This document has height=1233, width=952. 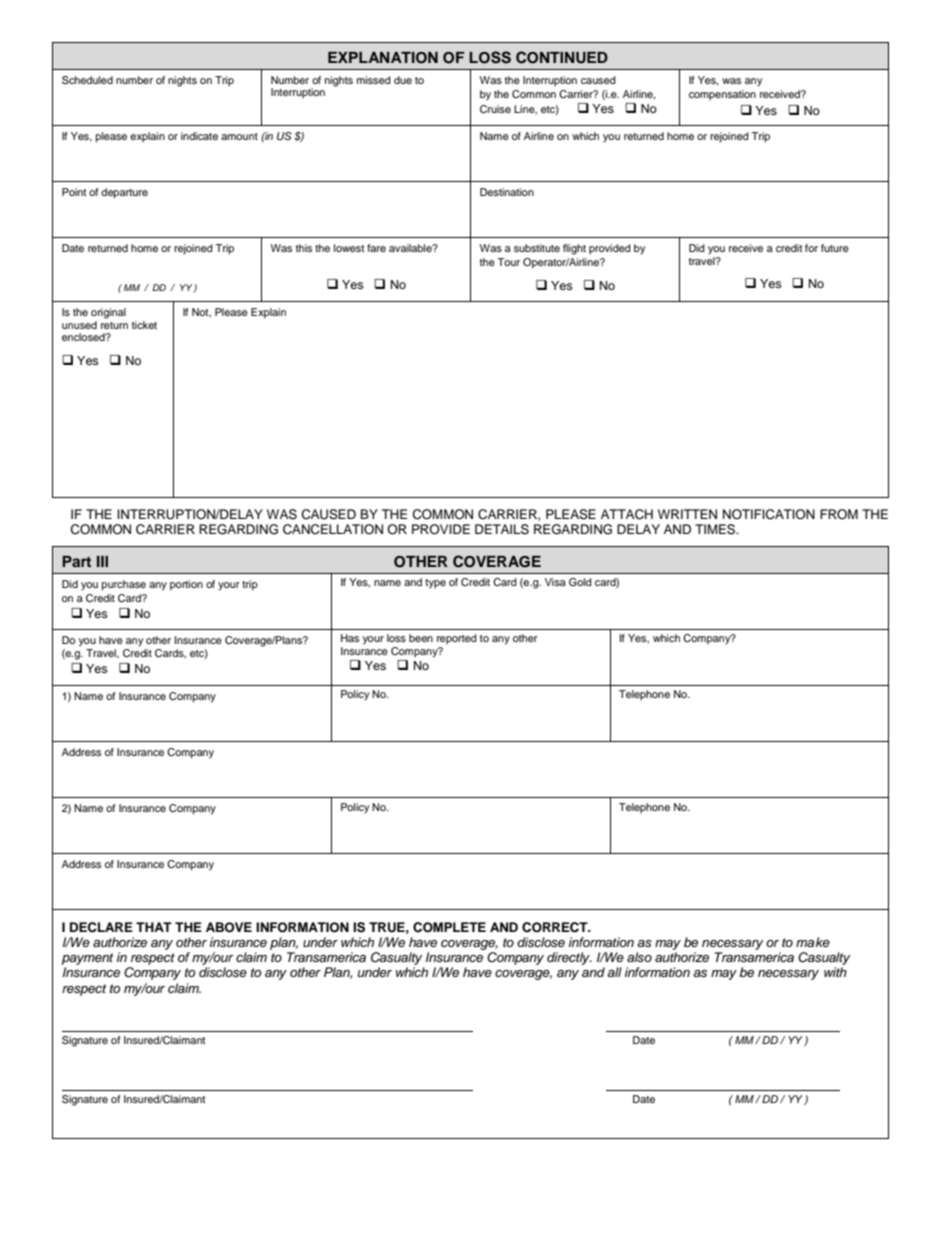 I want to click on Tour, so click(x=508, y=262).
